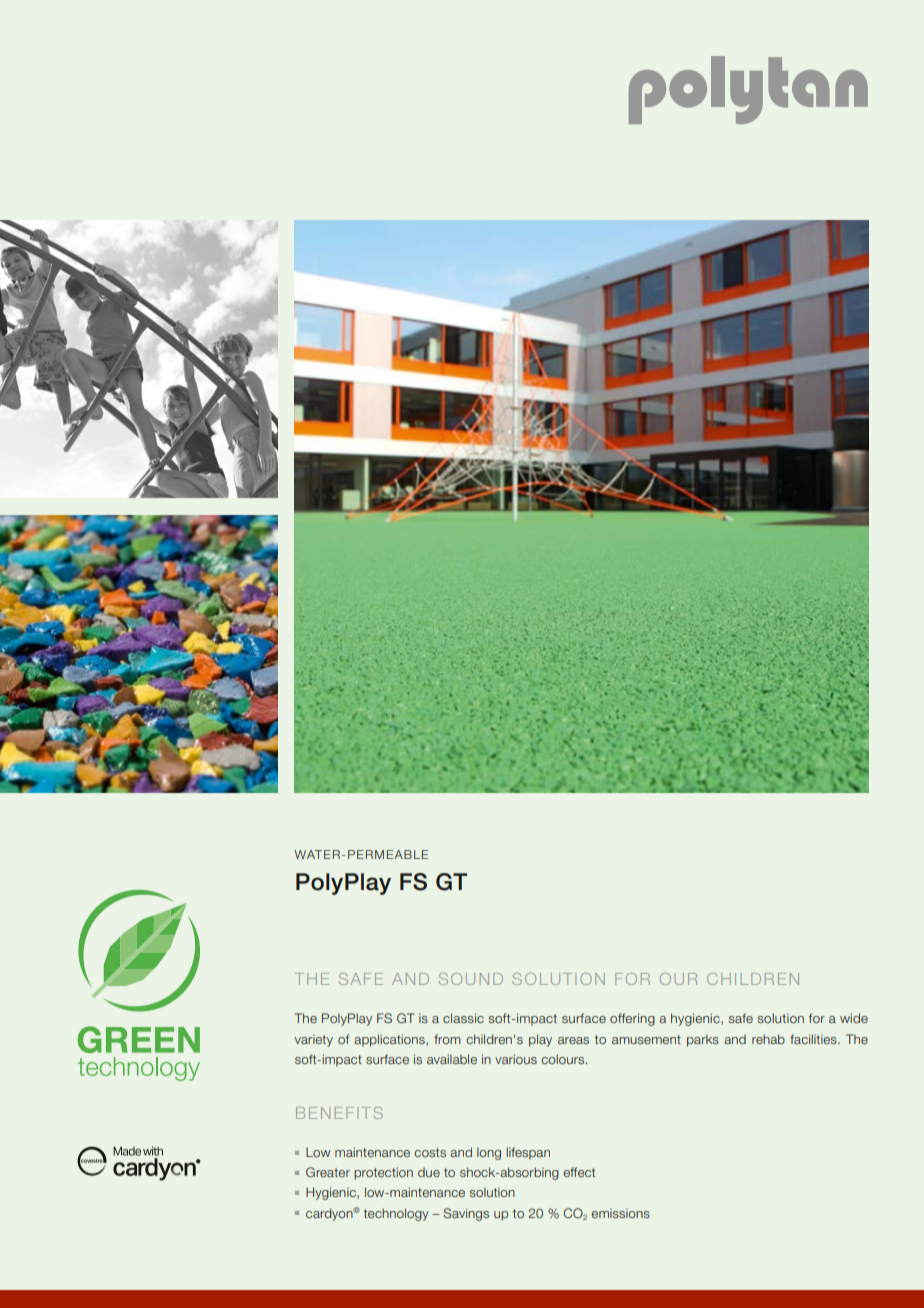 Image resolution: width=924 pixels, height=1308 pixels. Describe the element at coordinates (396, 1214) in the screenshot. I see `technology` at that location.
